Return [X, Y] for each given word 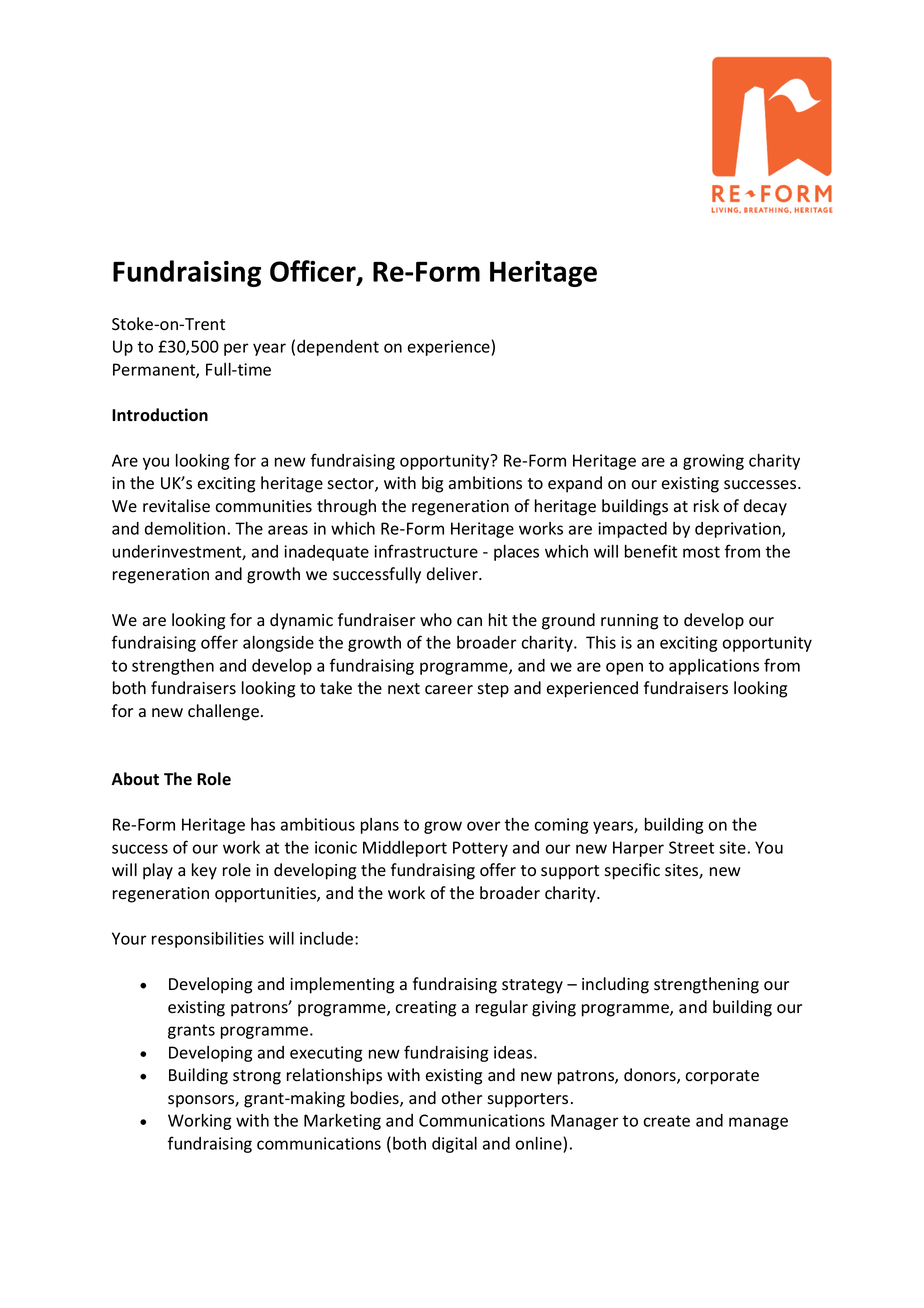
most [701, 552]
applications [714, 667]
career [449, 690]
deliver [453, 573]
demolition [185, 528]
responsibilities [208, 940]
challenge [223, 712]
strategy [532, 986]
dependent [338, 348]
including [615, 985]
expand [575, 484]
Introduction [160, 415]
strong [257, 1077]
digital [454, 1145]
